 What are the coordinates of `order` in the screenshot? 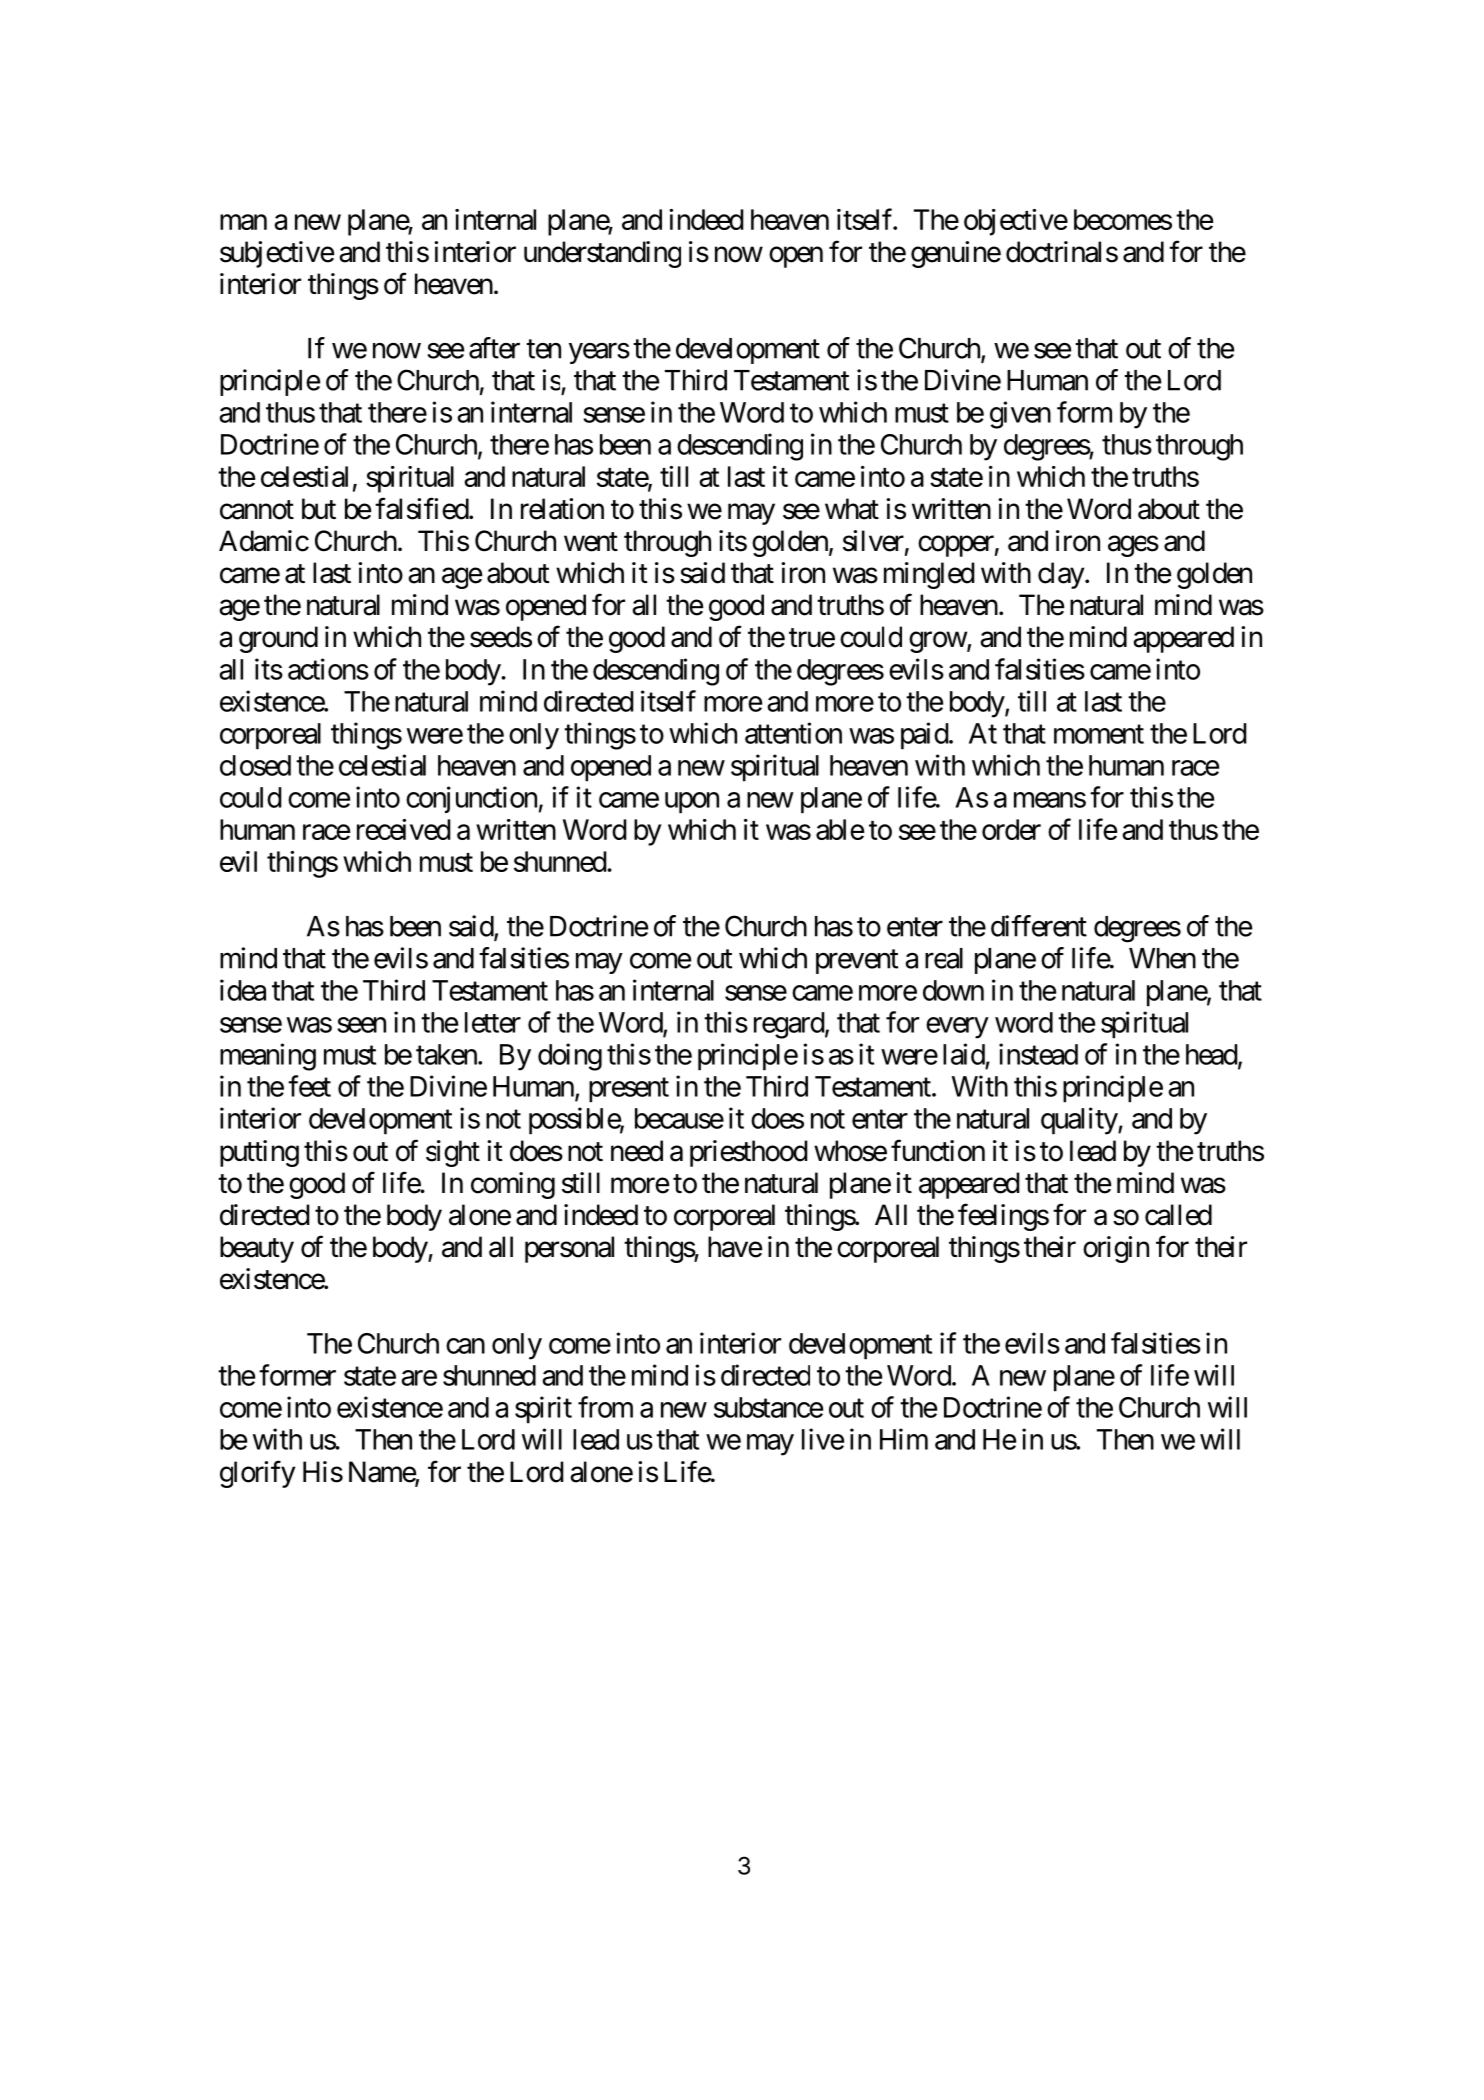 It's located at (1011, 829).
